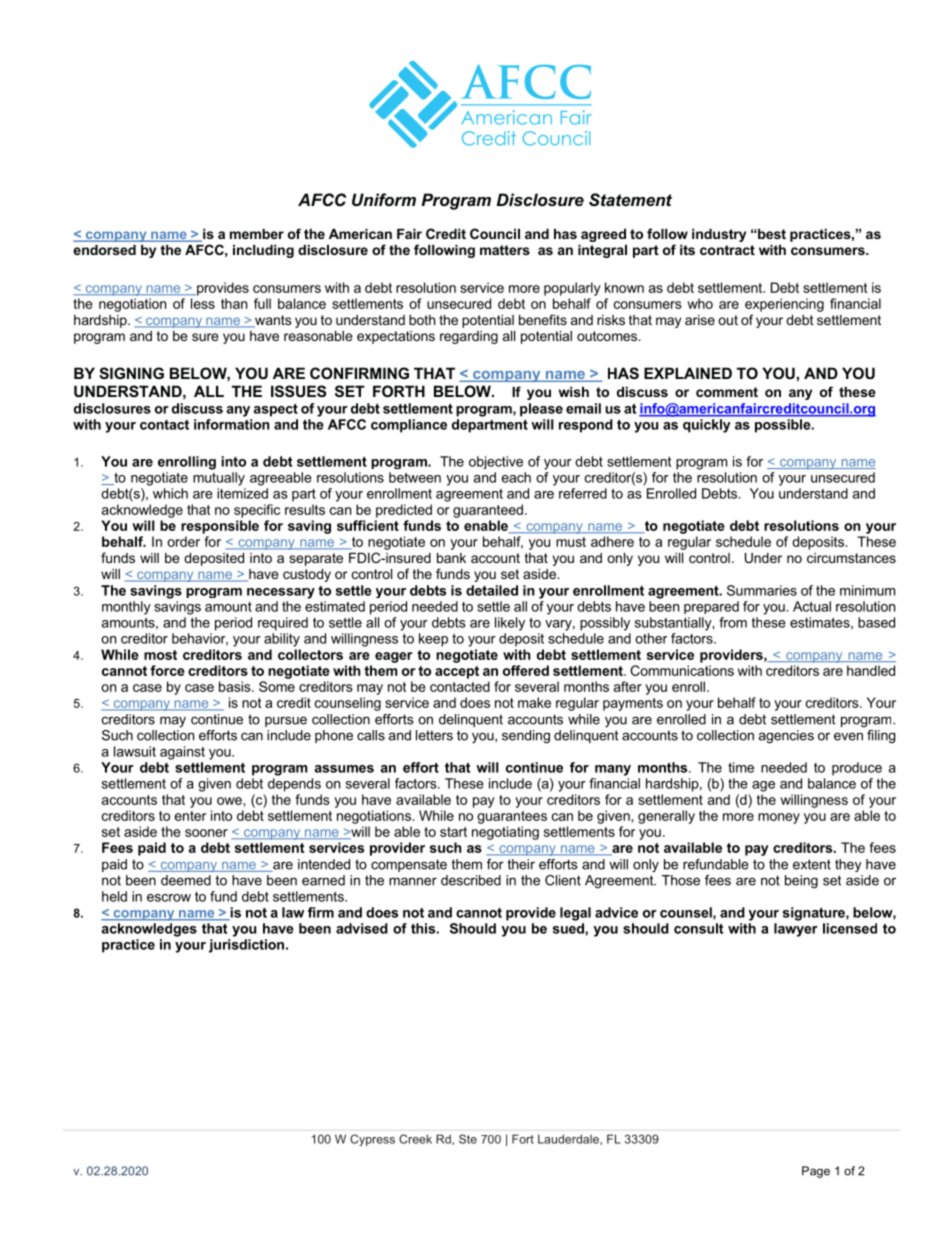 The width and height of the document is (952, 1233). What do you see at coordinates (169, 898) in the document?
I see `escrow` at bounding box center [169, 898].
